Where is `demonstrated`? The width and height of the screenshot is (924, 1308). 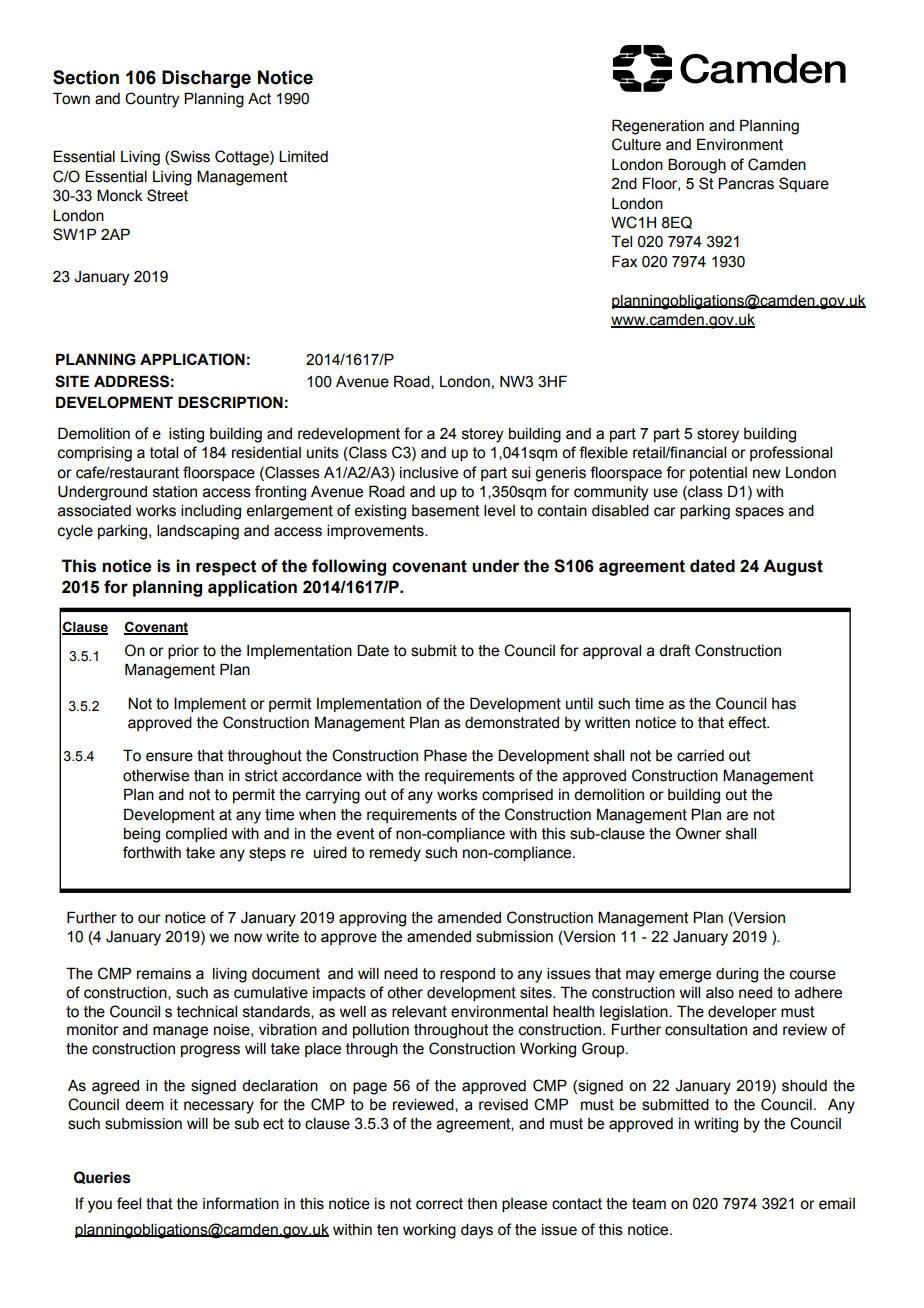
demonstrated is located at coordinates (512, 723).
